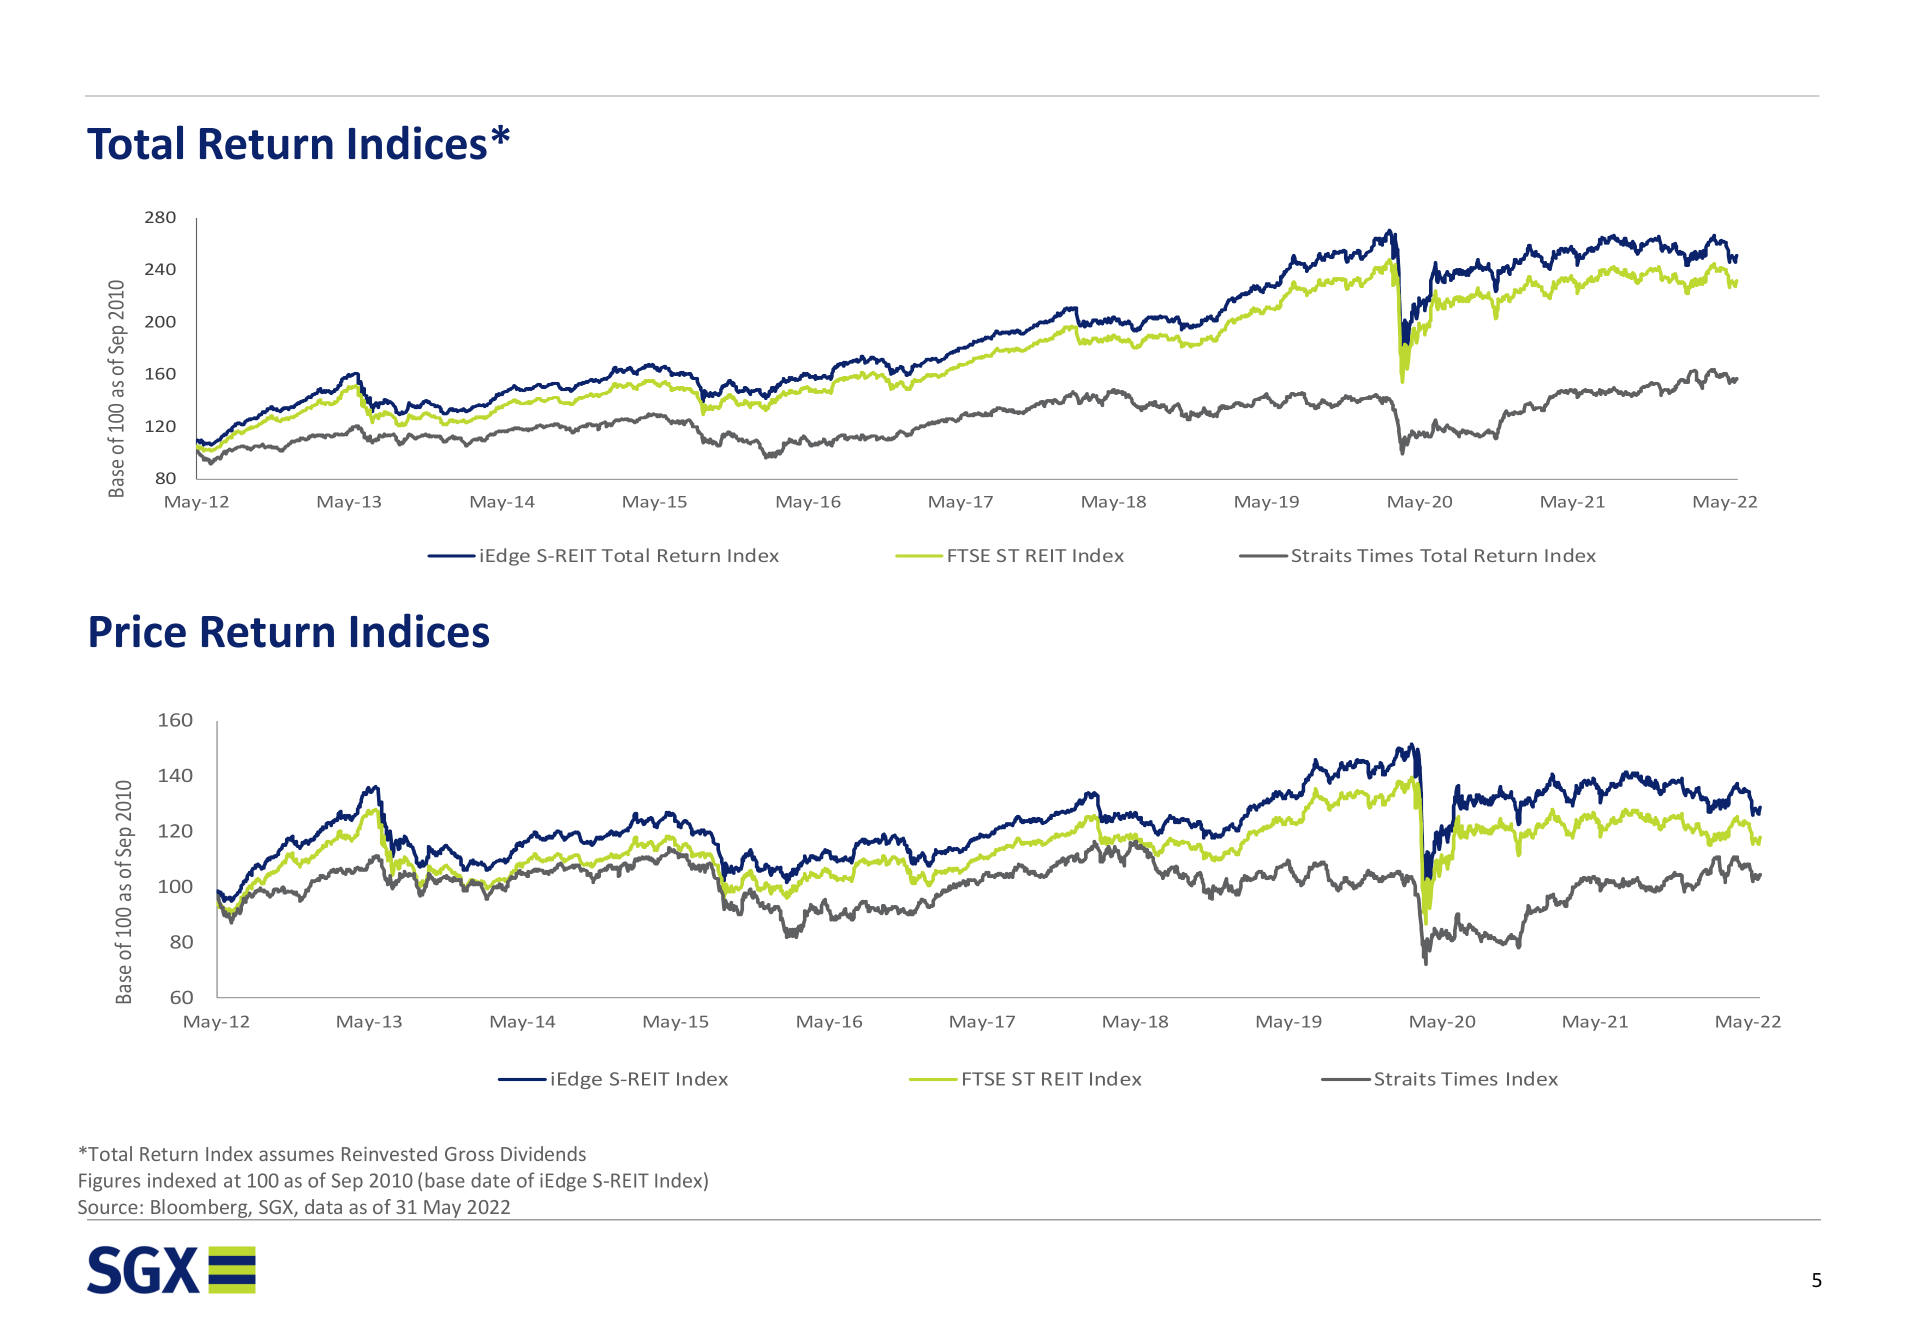  What do you see at coordinates (543, 1153) in the document?
I see `Dividends` at bounding box center [543, 1153].
